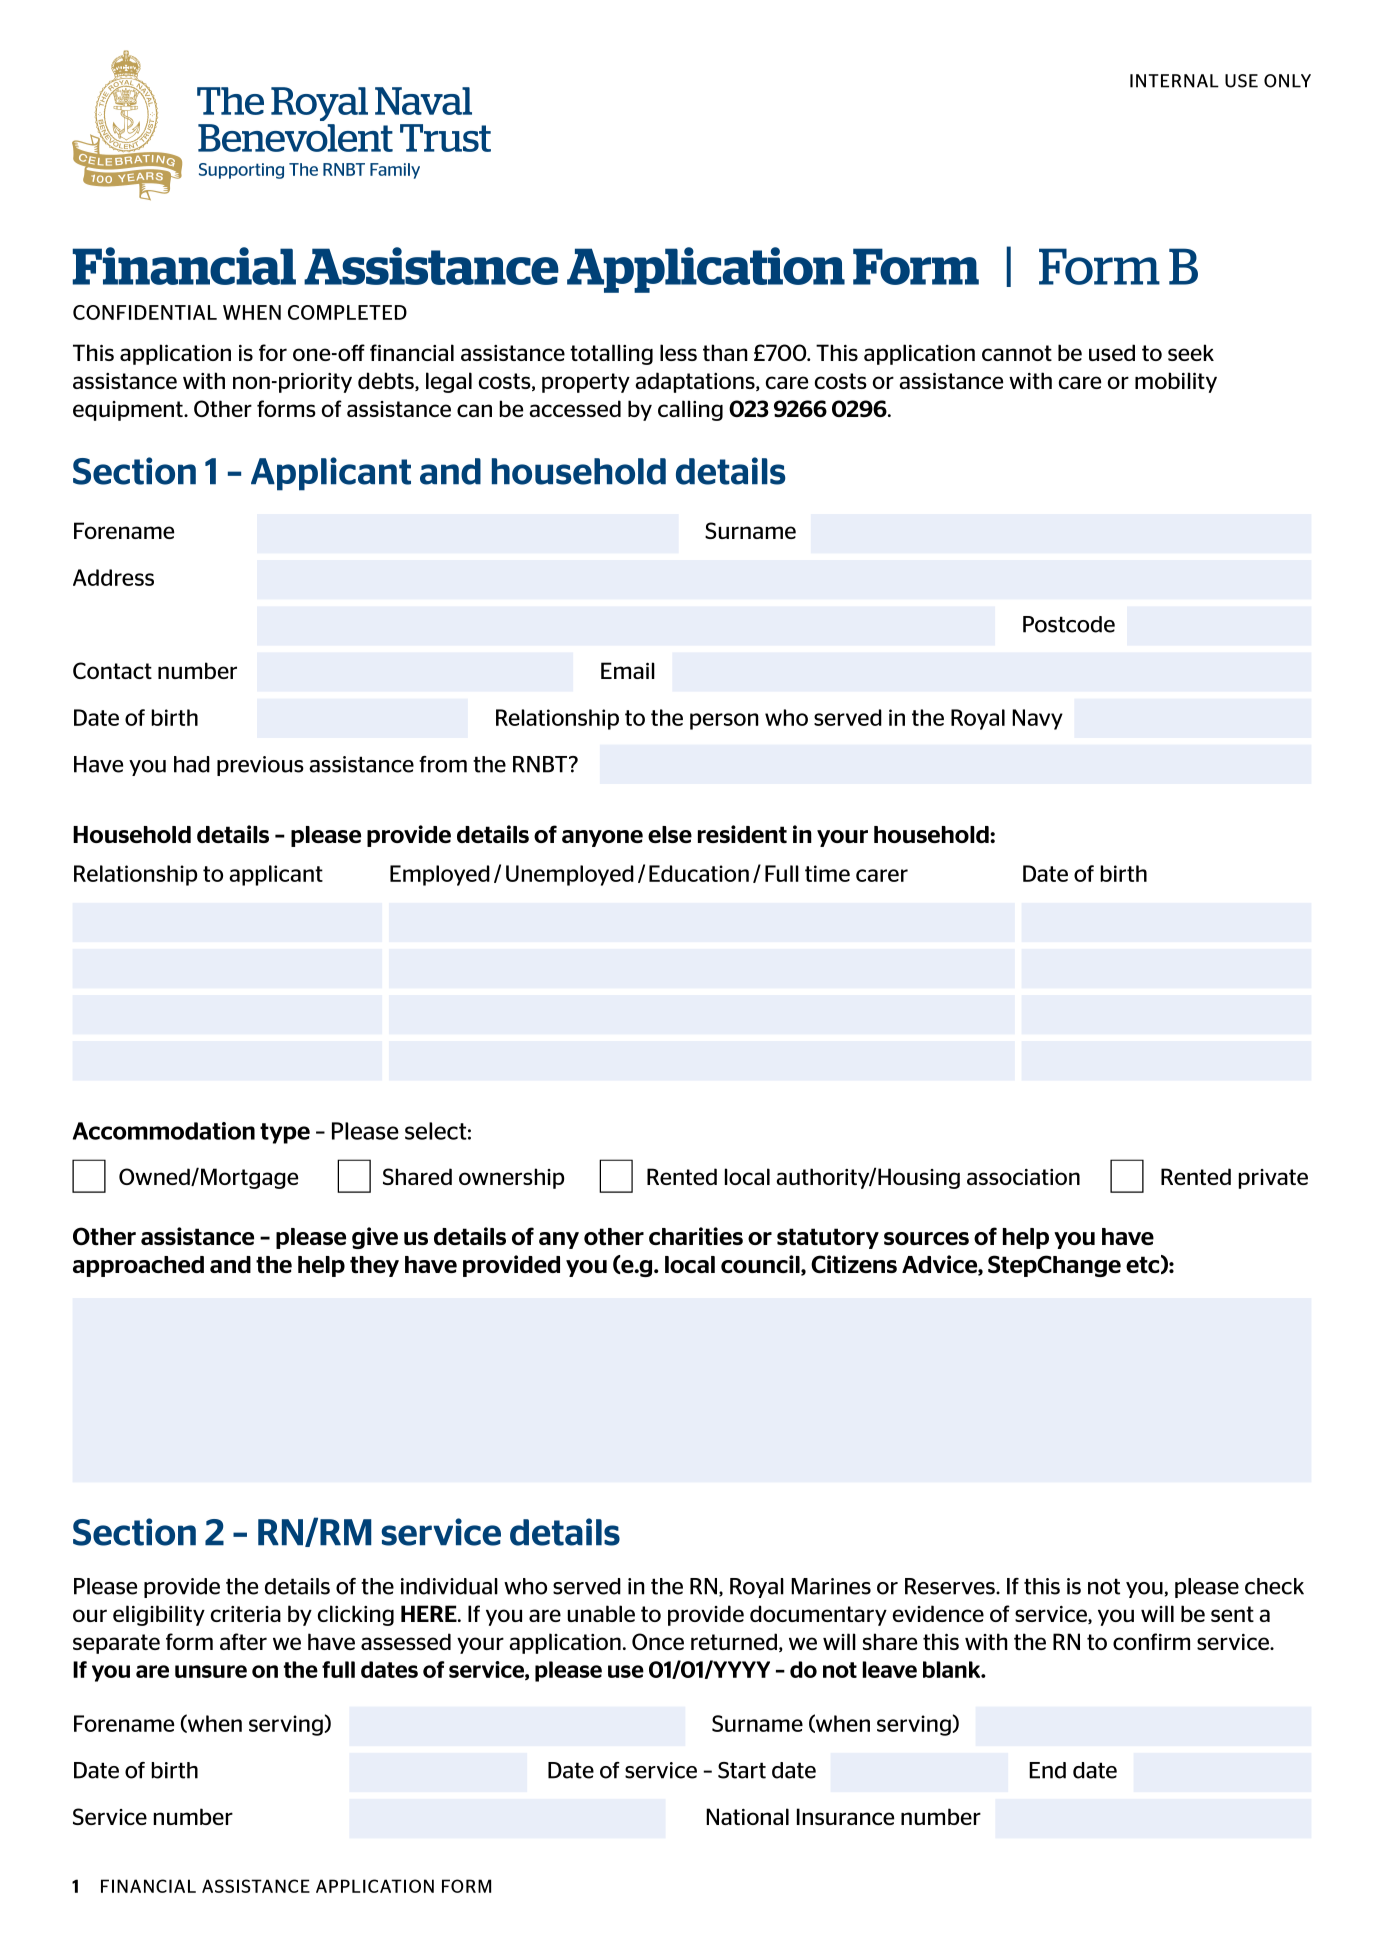  Describe the element at coordinates (1047, 1770) in the image. I see `End` at that location.
